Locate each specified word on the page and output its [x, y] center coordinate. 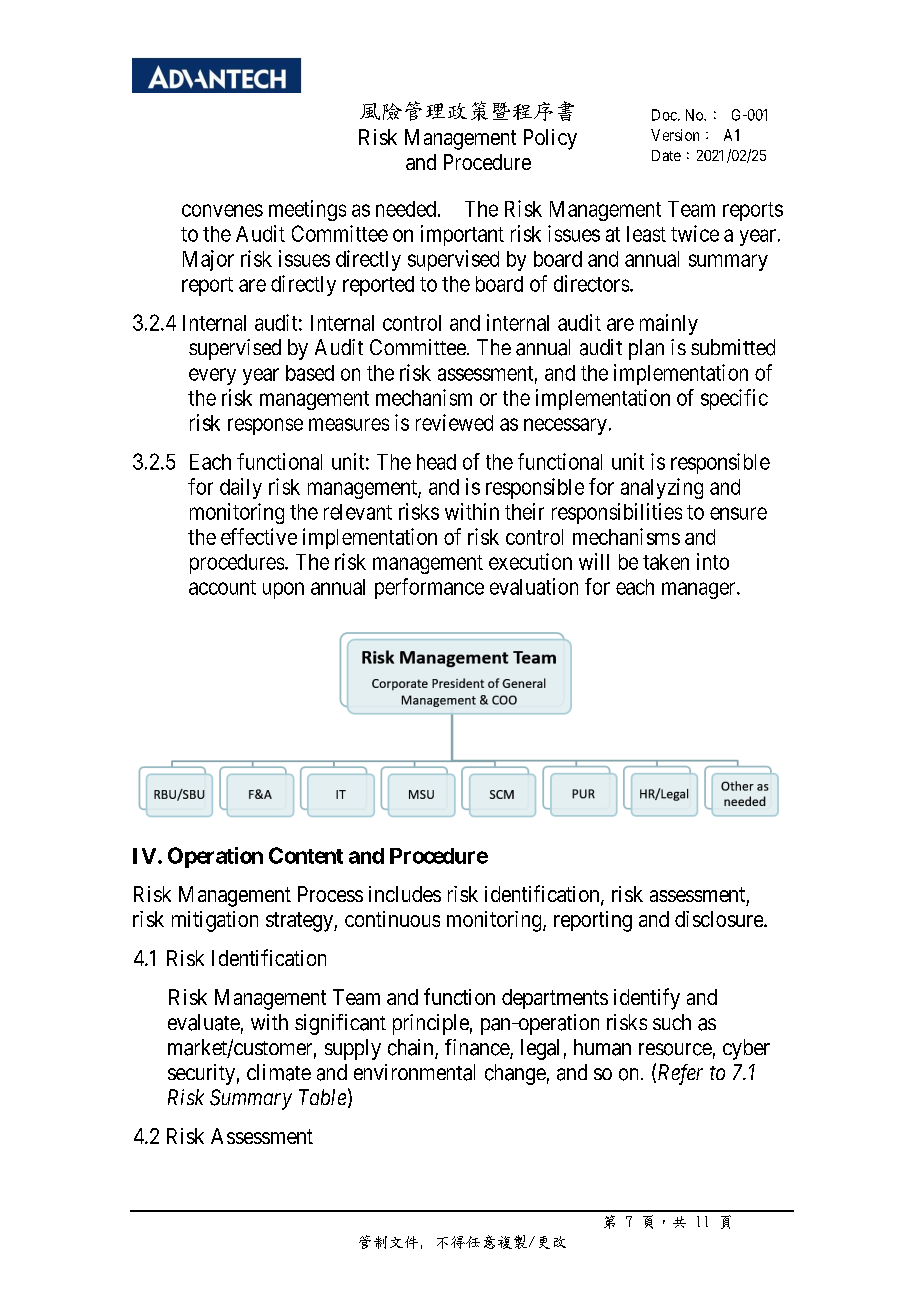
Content [306, 855]
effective [259, 536]
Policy [550, 139]
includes [405, 894]
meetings [307, 210]
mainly [669, 324]
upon [283, 590]
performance [429, 588]
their [524, 511]
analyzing [662, 488]
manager [700, 590]
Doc [665, 115]
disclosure [720, 919]
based [310, 373]
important [462, 235]
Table [322, 1097]
